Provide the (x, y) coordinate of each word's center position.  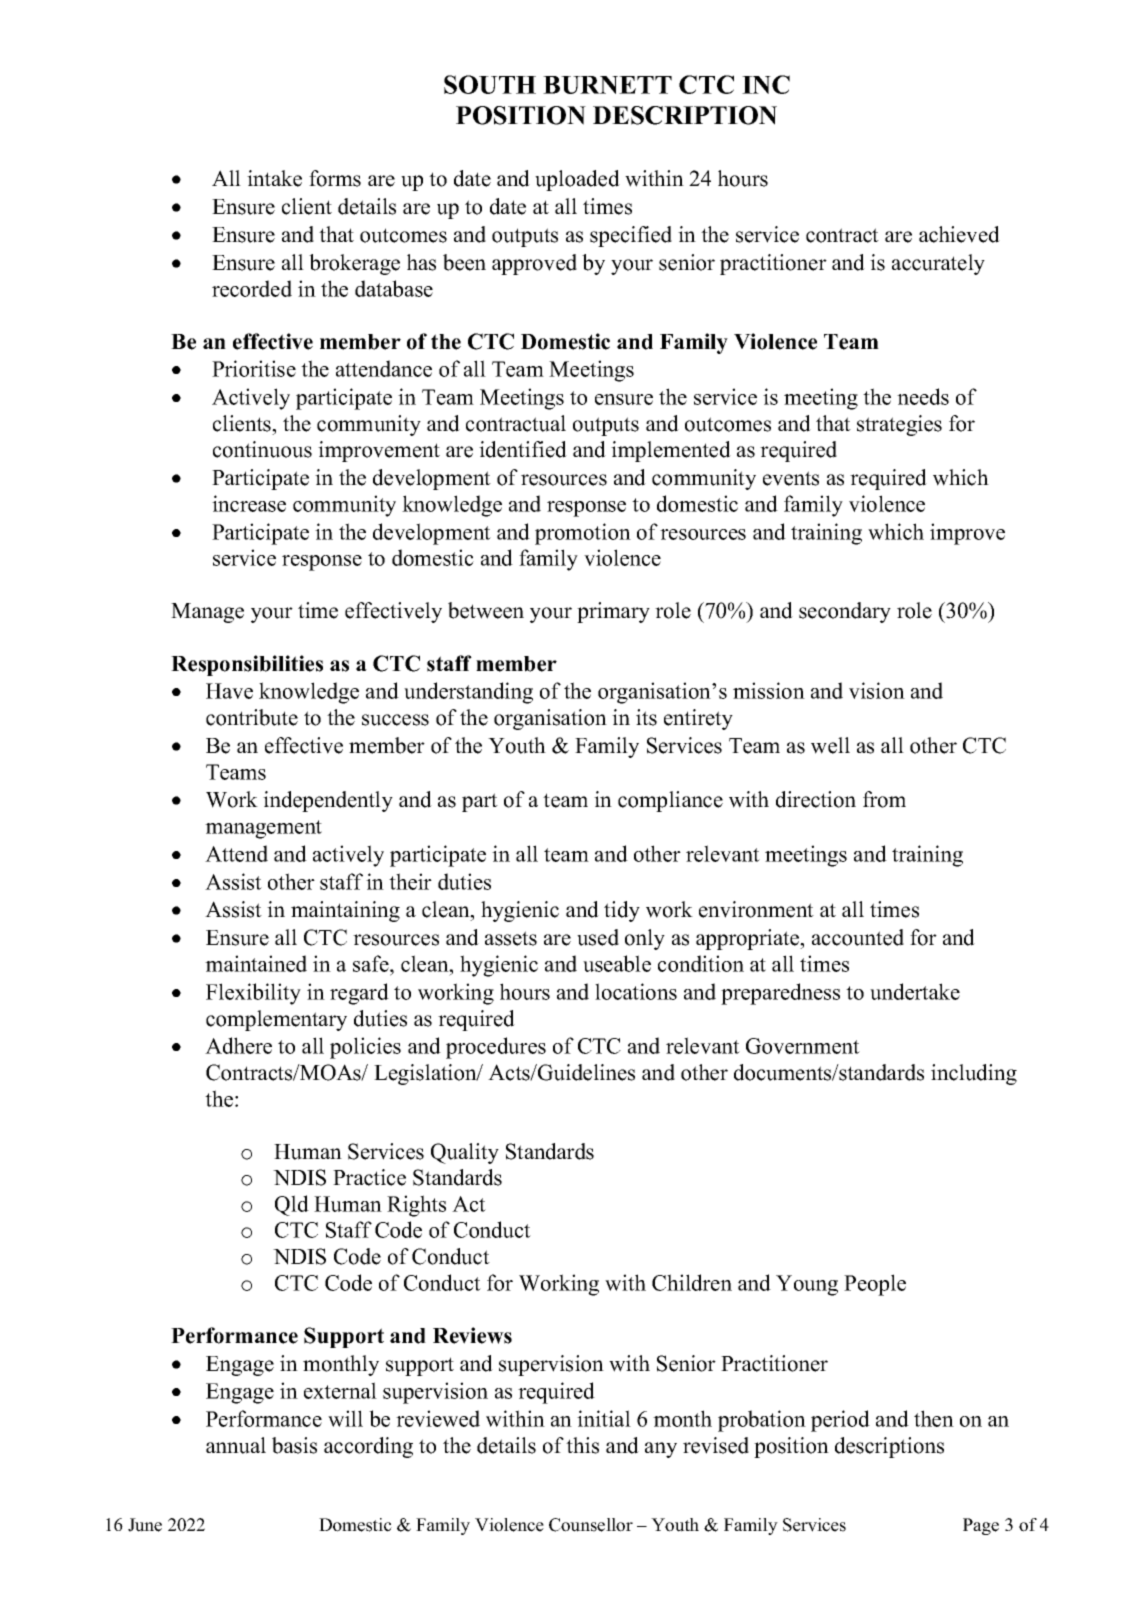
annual (236, 1445)
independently (328, 801)
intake (274, 178)
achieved (959, 234)
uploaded (577, 180)
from (884, 799)
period (840, 1421)
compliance (670, 801)
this (582, 1445)
